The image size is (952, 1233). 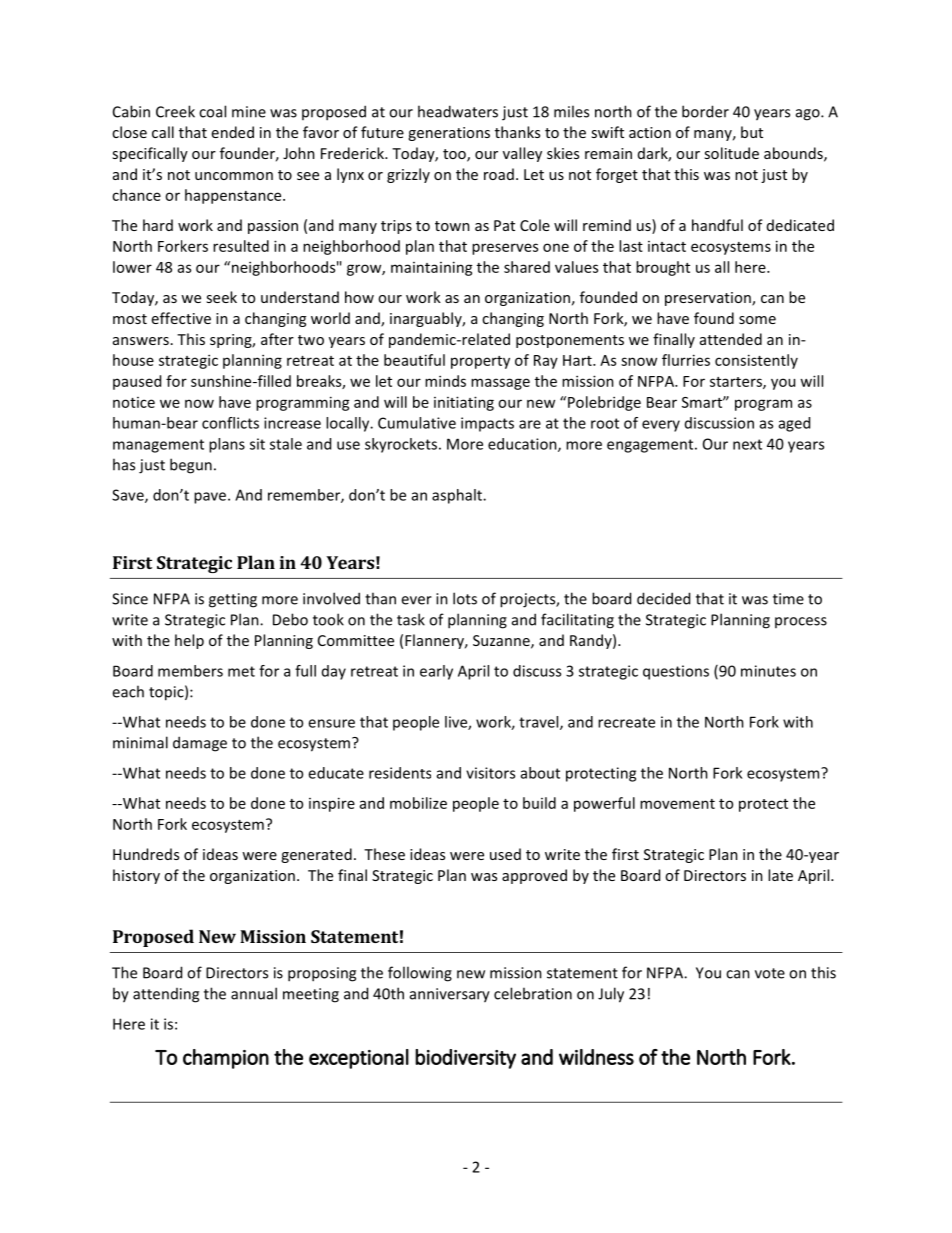 What do you see at coordinates (465, 598) in the page?
I see `lots` at bounding box center [465, 598].
